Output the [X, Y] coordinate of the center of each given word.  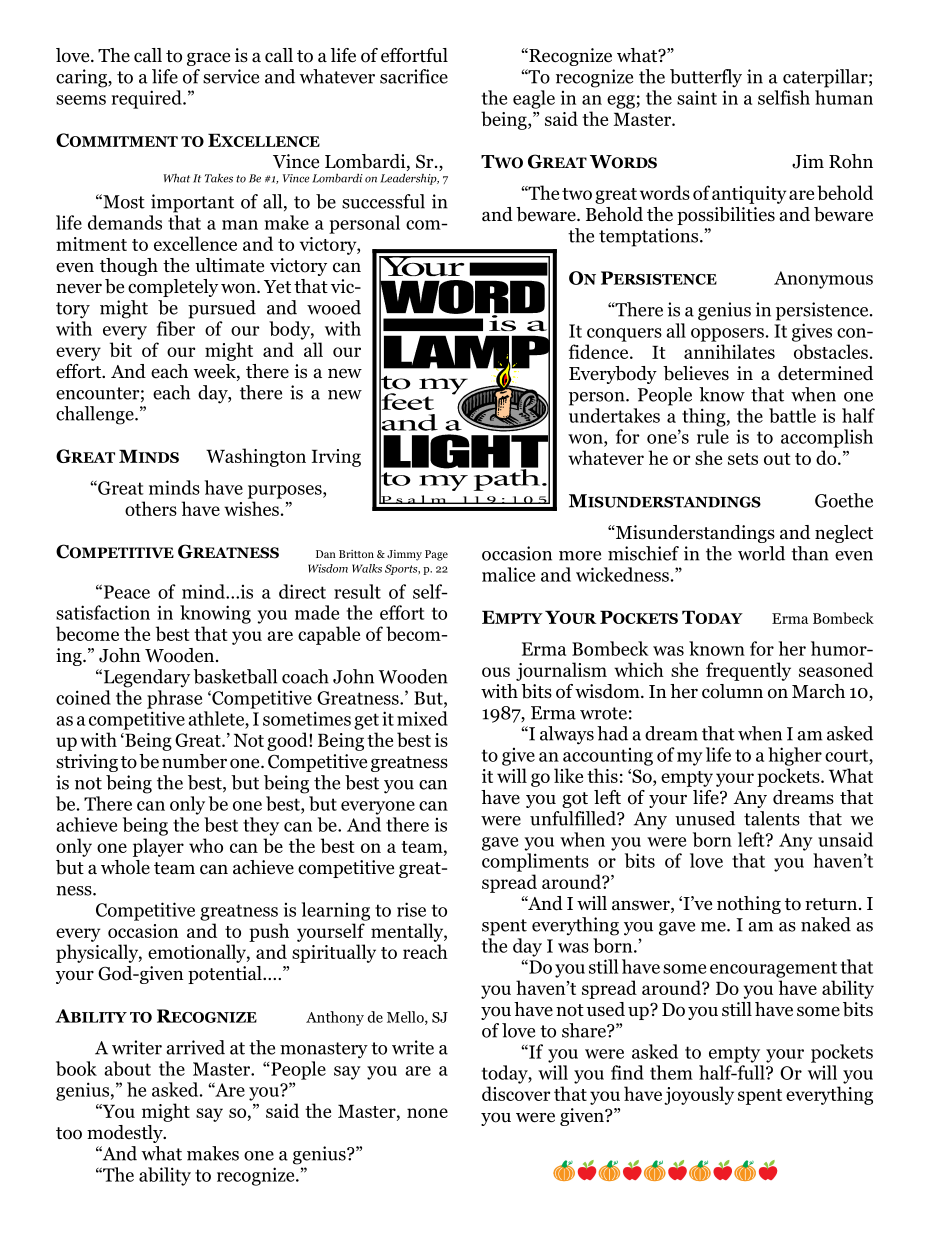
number [194, 761]
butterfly [706, 78]
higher [795, 756]
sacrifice [414, 76]
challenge [96, 415]
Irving [336, 458]
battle [792, 415]
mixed [422, 718]
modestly [126, 1134]
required [148, 99]
